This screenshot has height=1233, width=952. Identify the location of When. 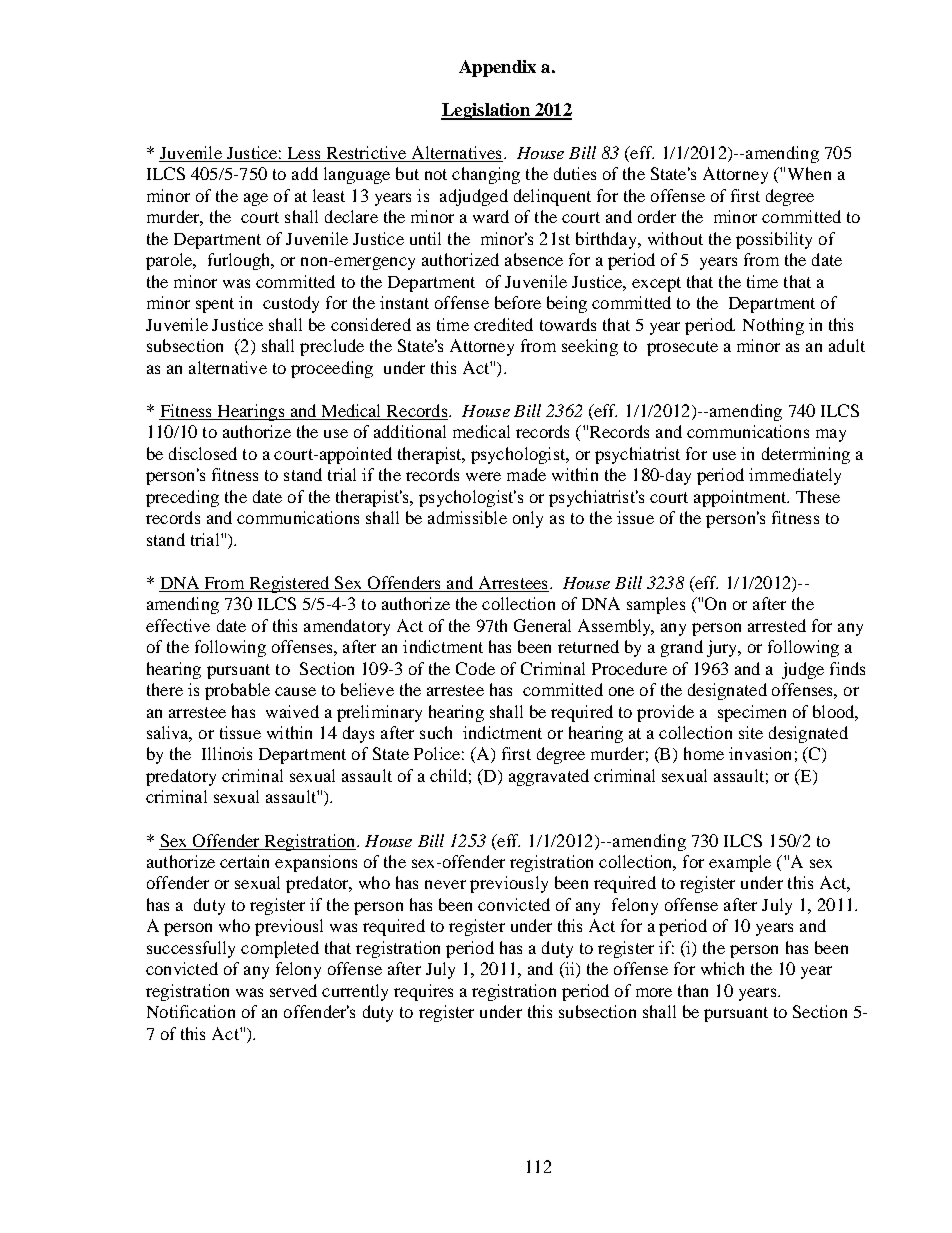
(809, 173).
